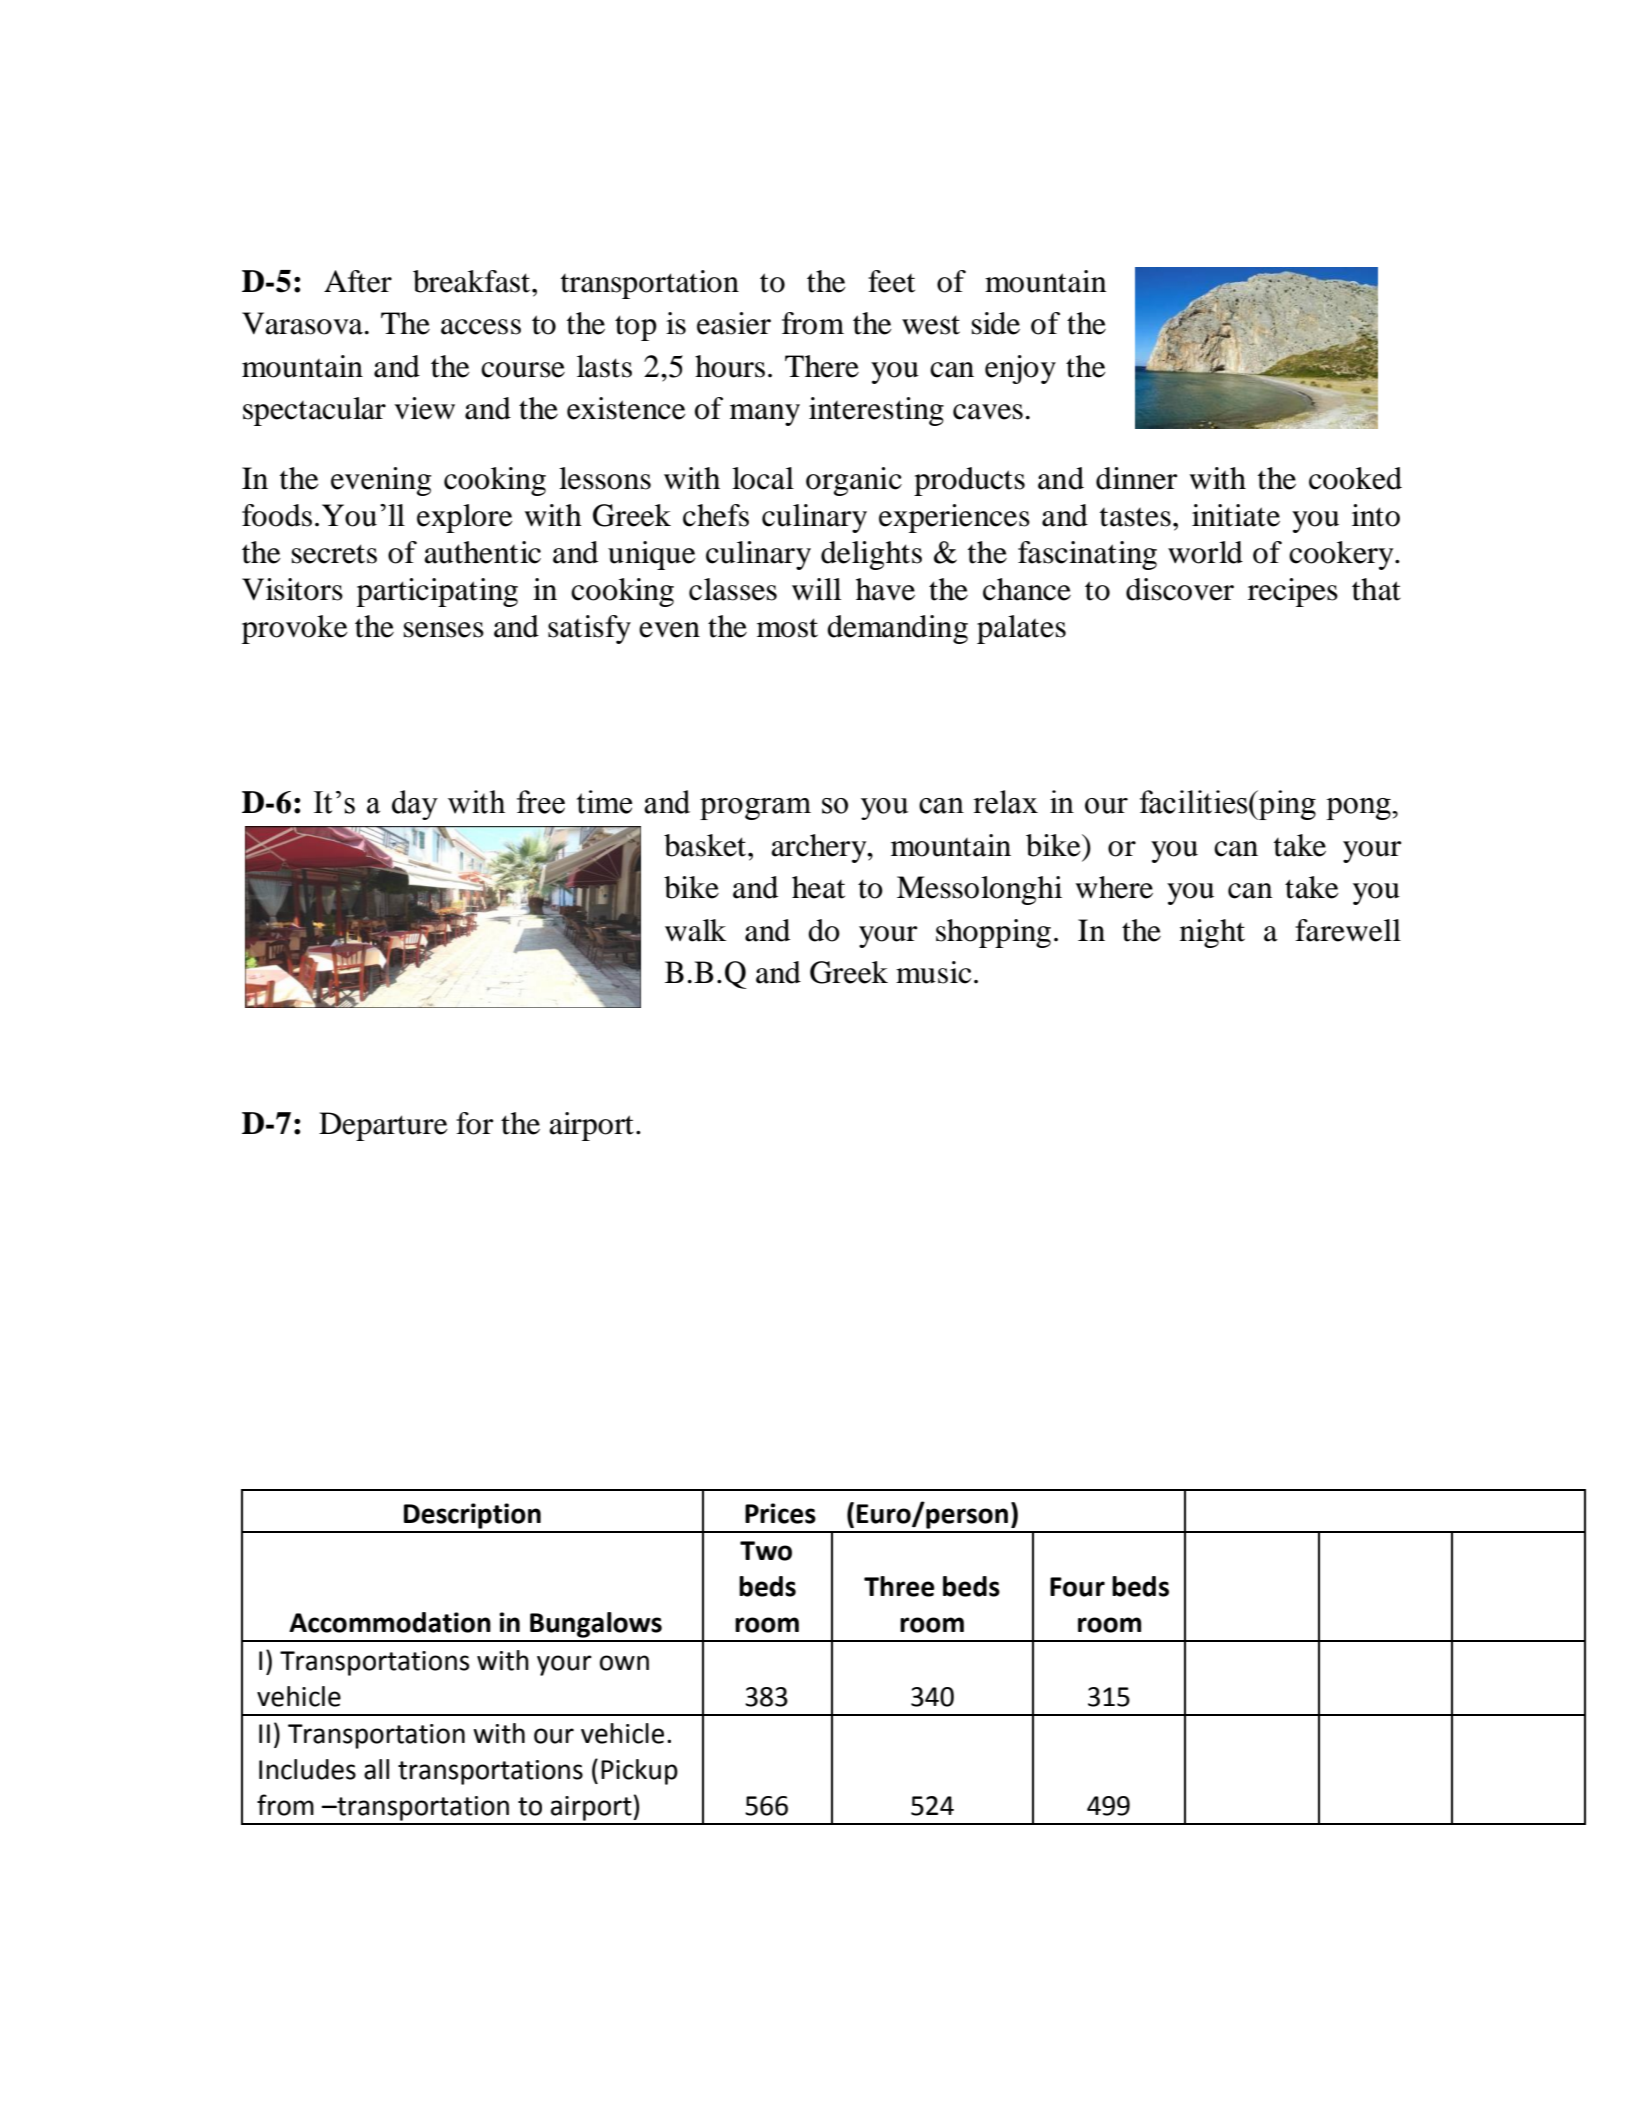  I want to click on There, so click(822, 366).
